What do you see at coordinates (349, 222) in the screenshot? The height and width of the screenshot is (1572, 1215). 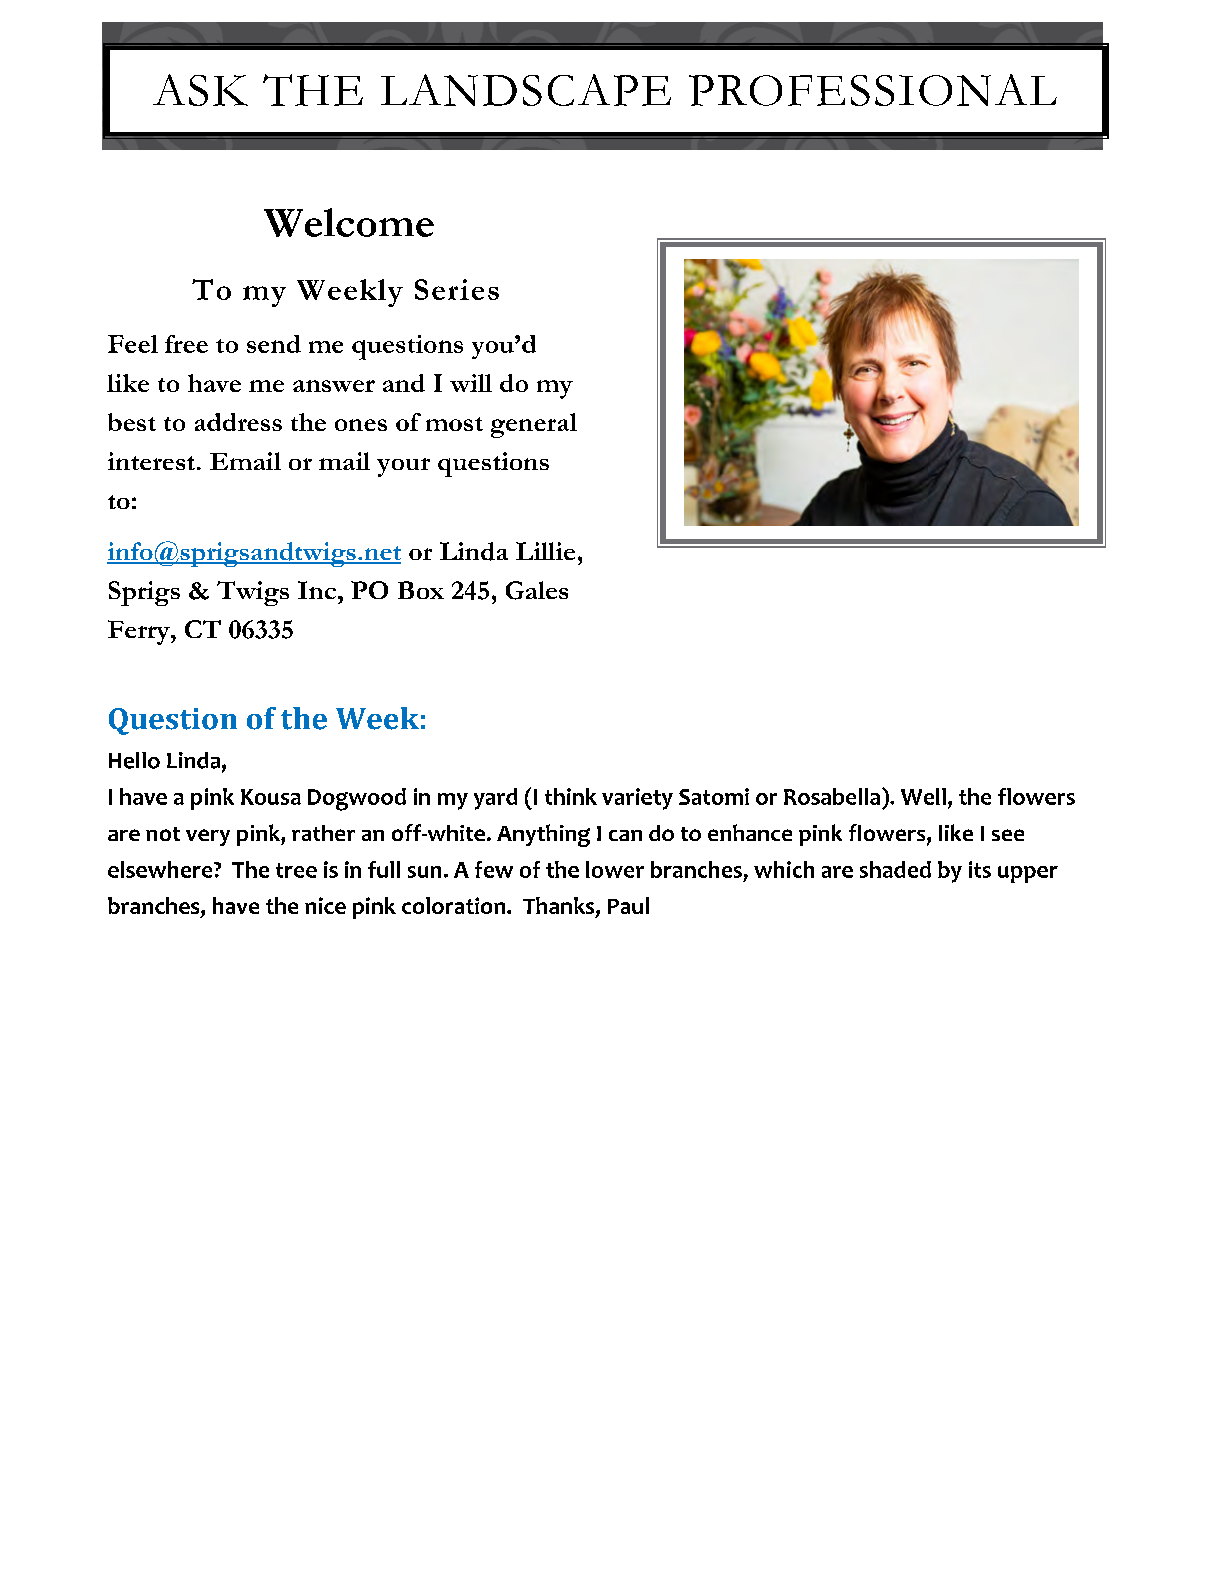 I see `Welcome` at bounding box center [349, 222].
